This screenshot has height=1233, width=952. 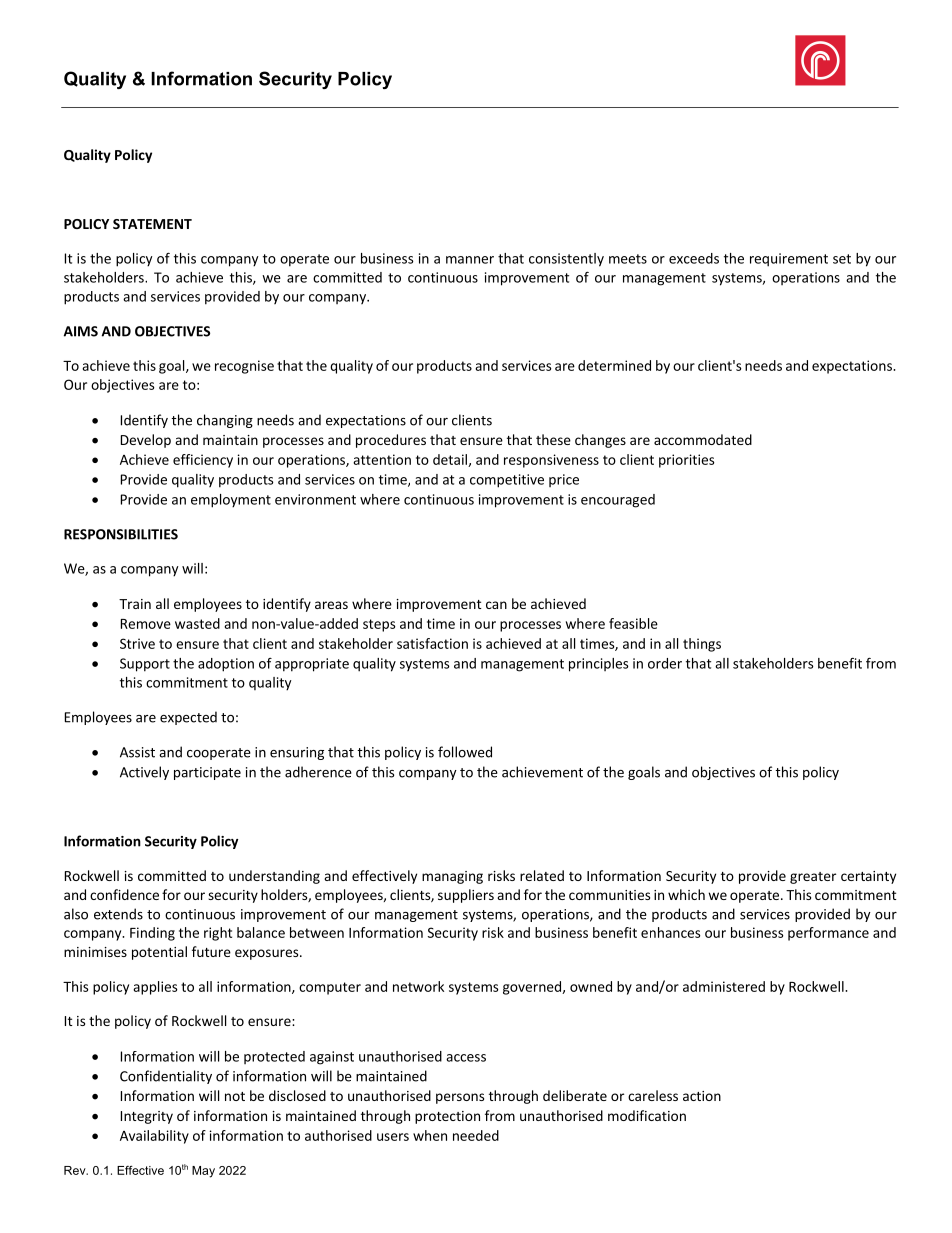 I want to click on expected, so click(x=188, y=718).
